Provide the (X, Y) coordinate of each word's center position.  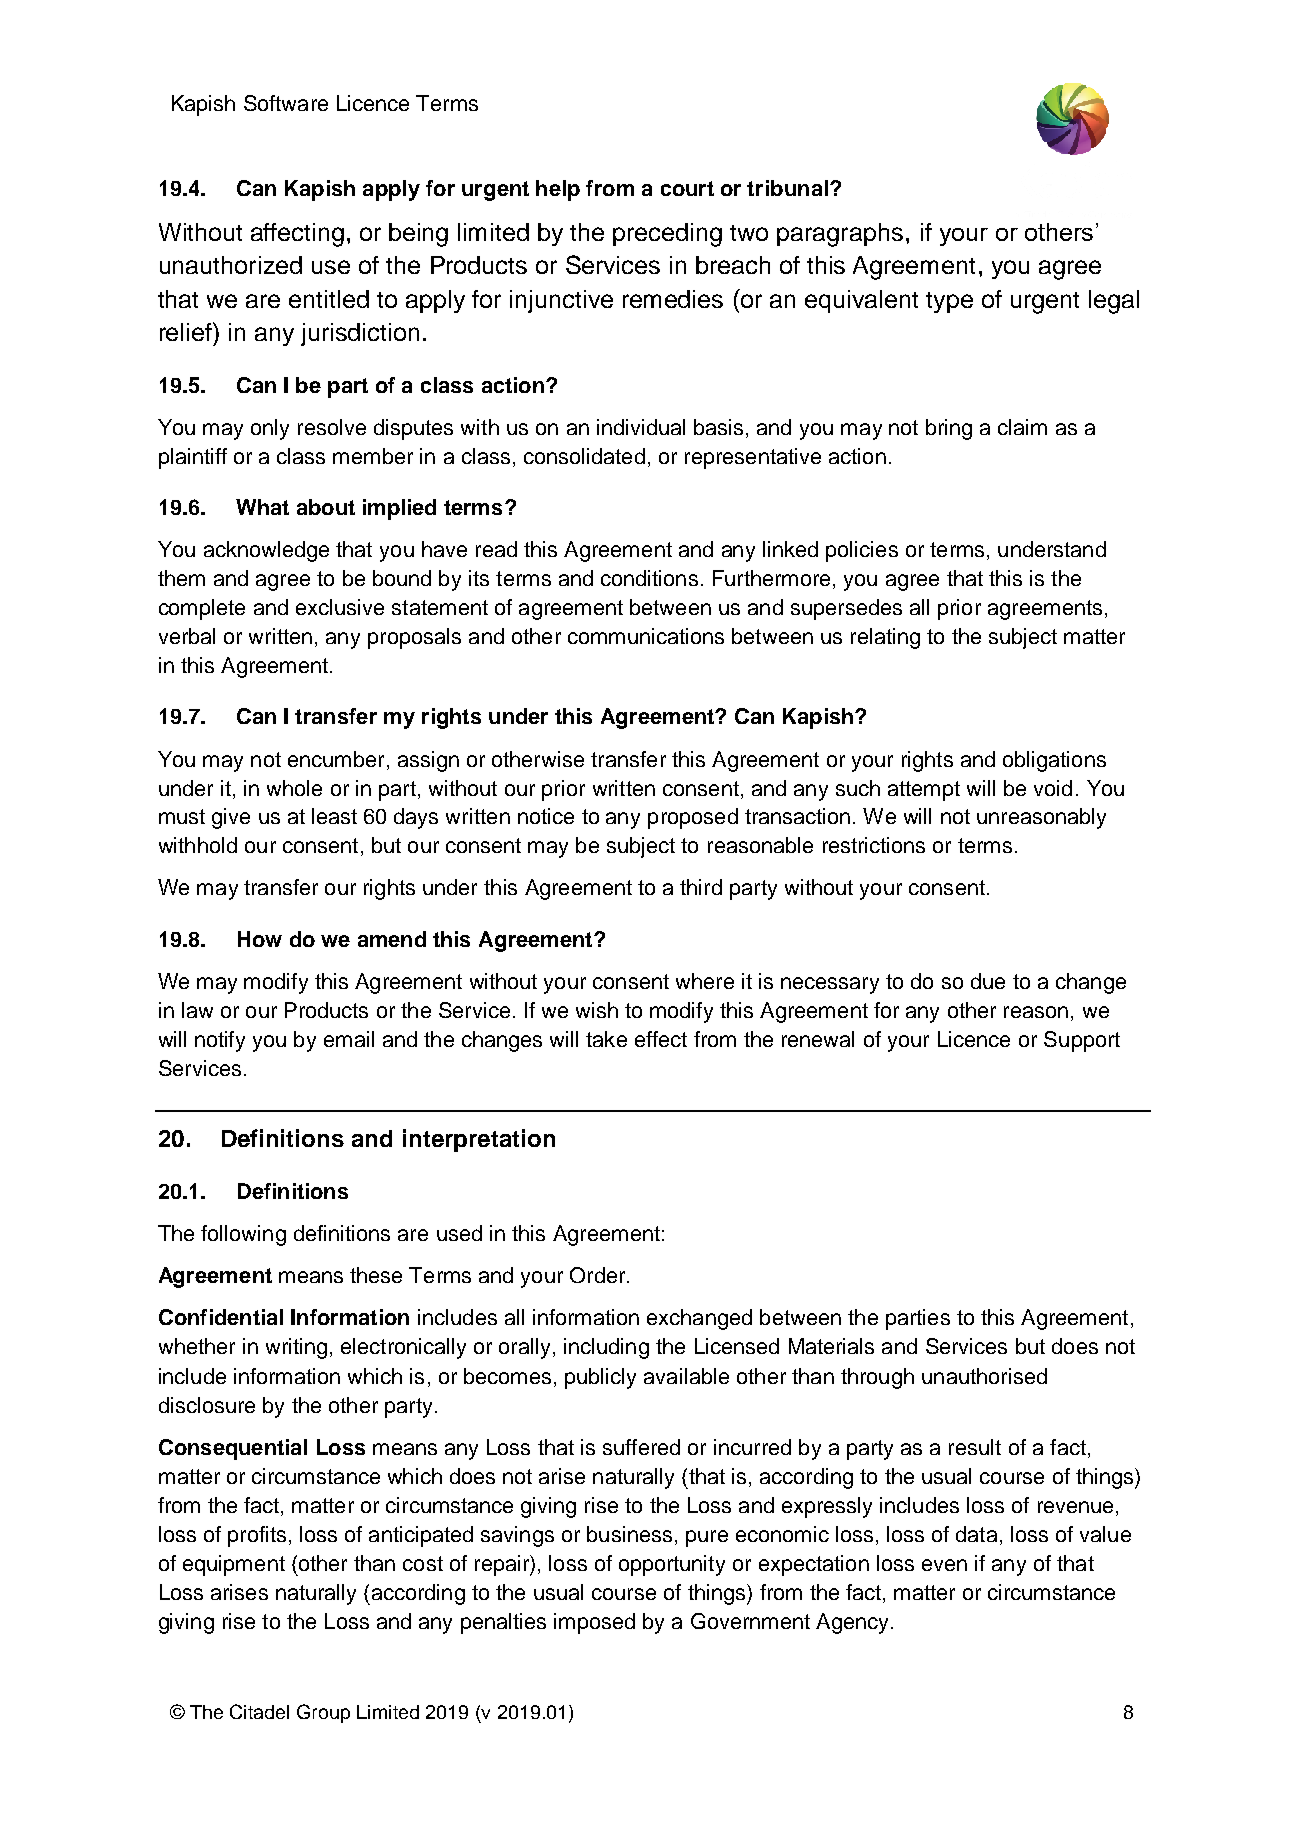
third (701, 887)
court (687, 188)
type (949, 302)
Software (286, 103)
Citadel (259, 1711)
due (988, 981)
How (260, 939)
